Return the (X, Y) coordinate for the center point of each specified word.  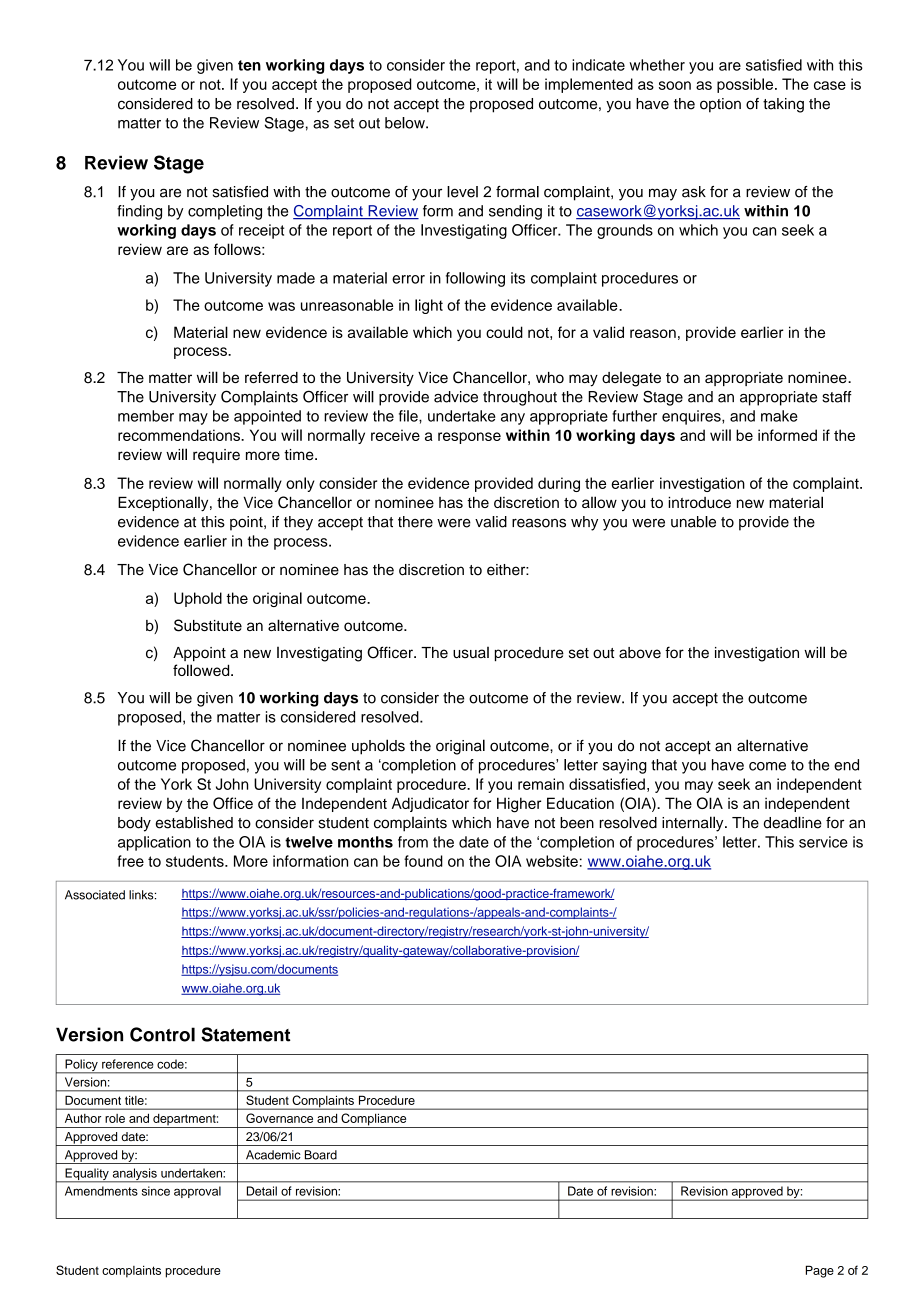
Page (820, 1271)
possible (745, 85)
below (406, 123)
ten (249, 65)
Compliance (374, 1120)
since (156, 1191)
